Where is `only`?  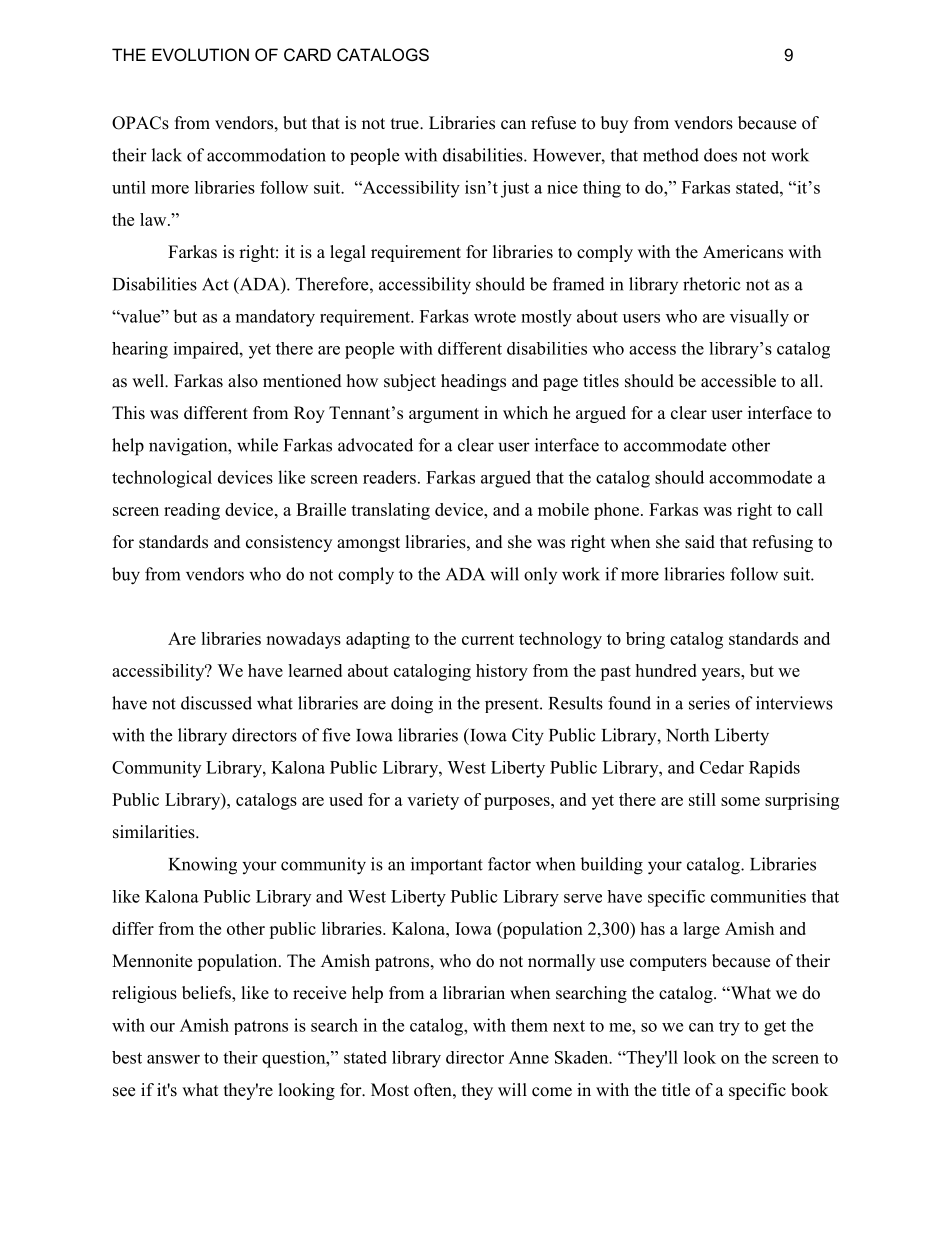 only is located at coordinates (540, 575).
